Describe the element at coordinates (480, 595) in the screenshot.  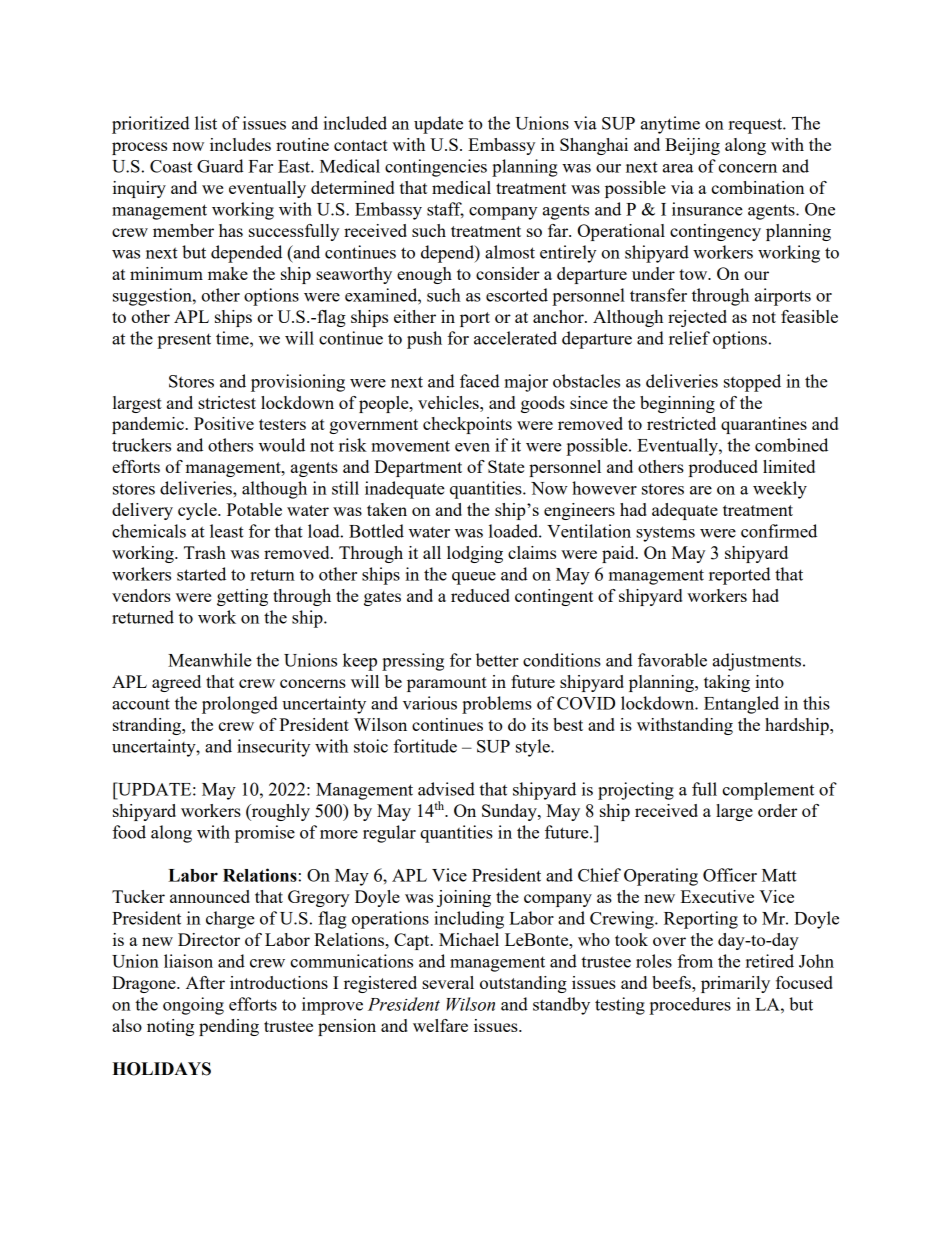
I see `reduced` at that location.
